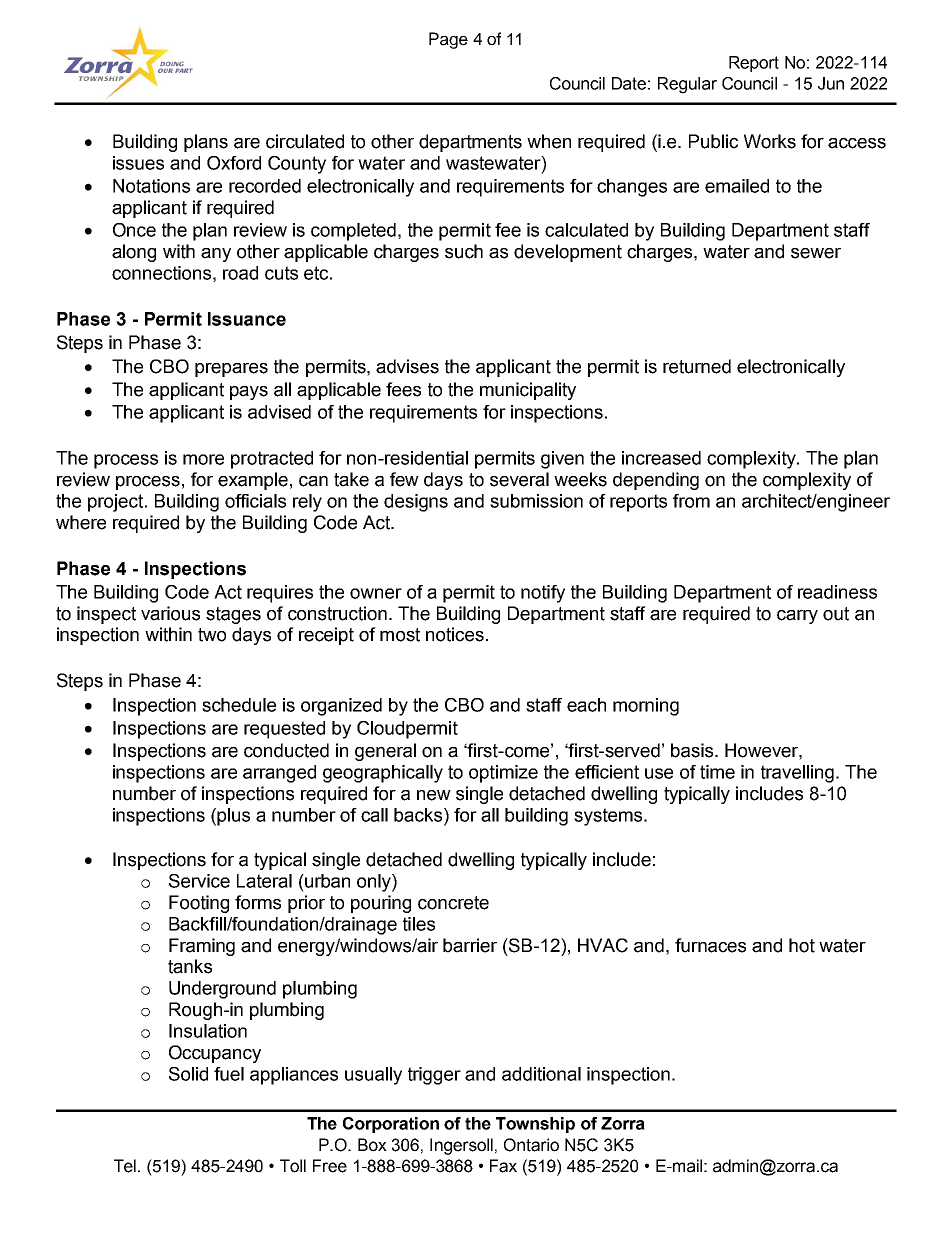 This document has width=952, height=1233. I want to click on carry, so click(797, 617).
